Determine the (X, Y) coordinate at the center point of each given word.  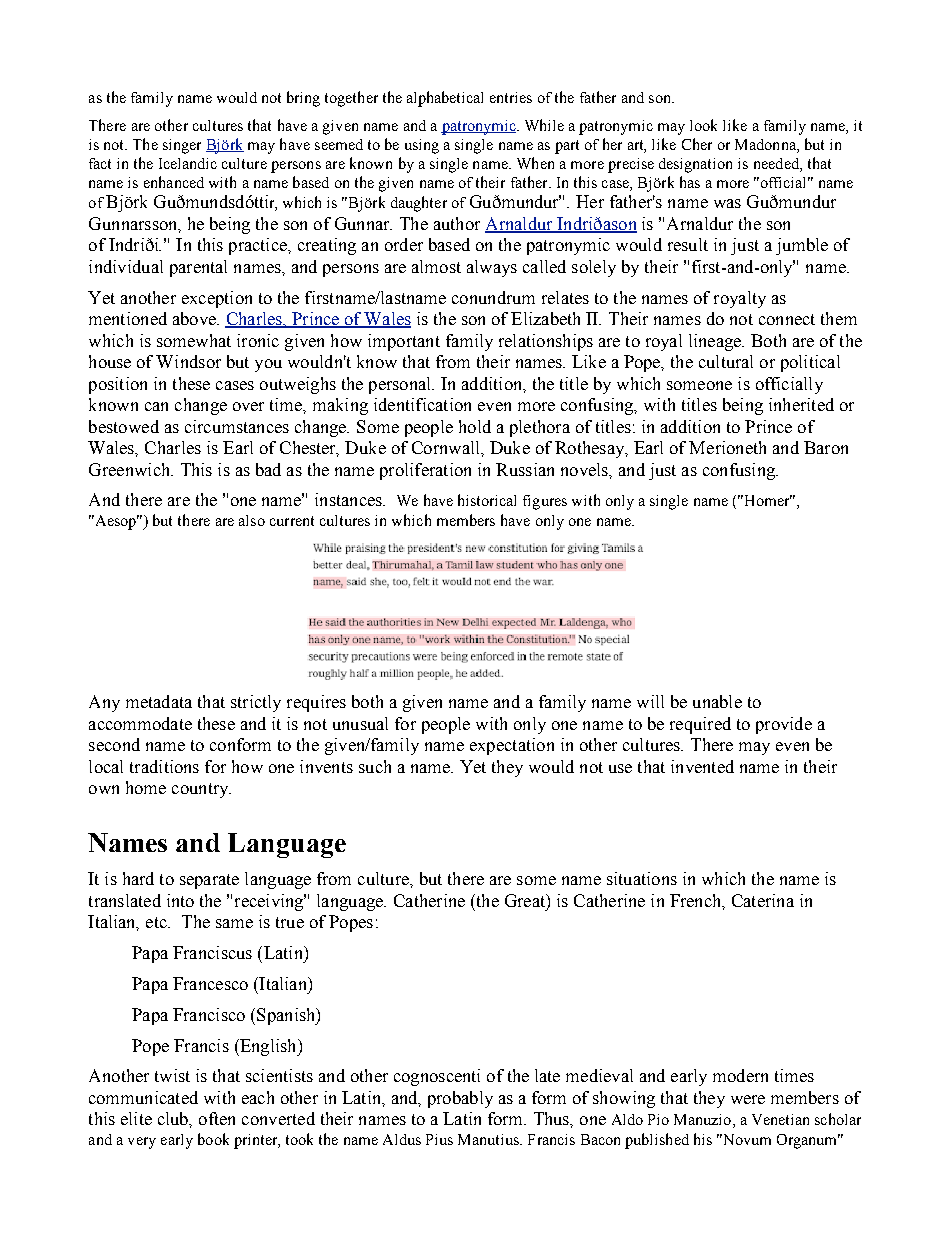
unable (717, 701)
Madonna (766, 146)
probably (460, 1099)
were (748, 1099)
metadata (159, 701)
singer (182, 146)
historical (487, 500)
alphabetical (445, 99)
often (217, 1118)
